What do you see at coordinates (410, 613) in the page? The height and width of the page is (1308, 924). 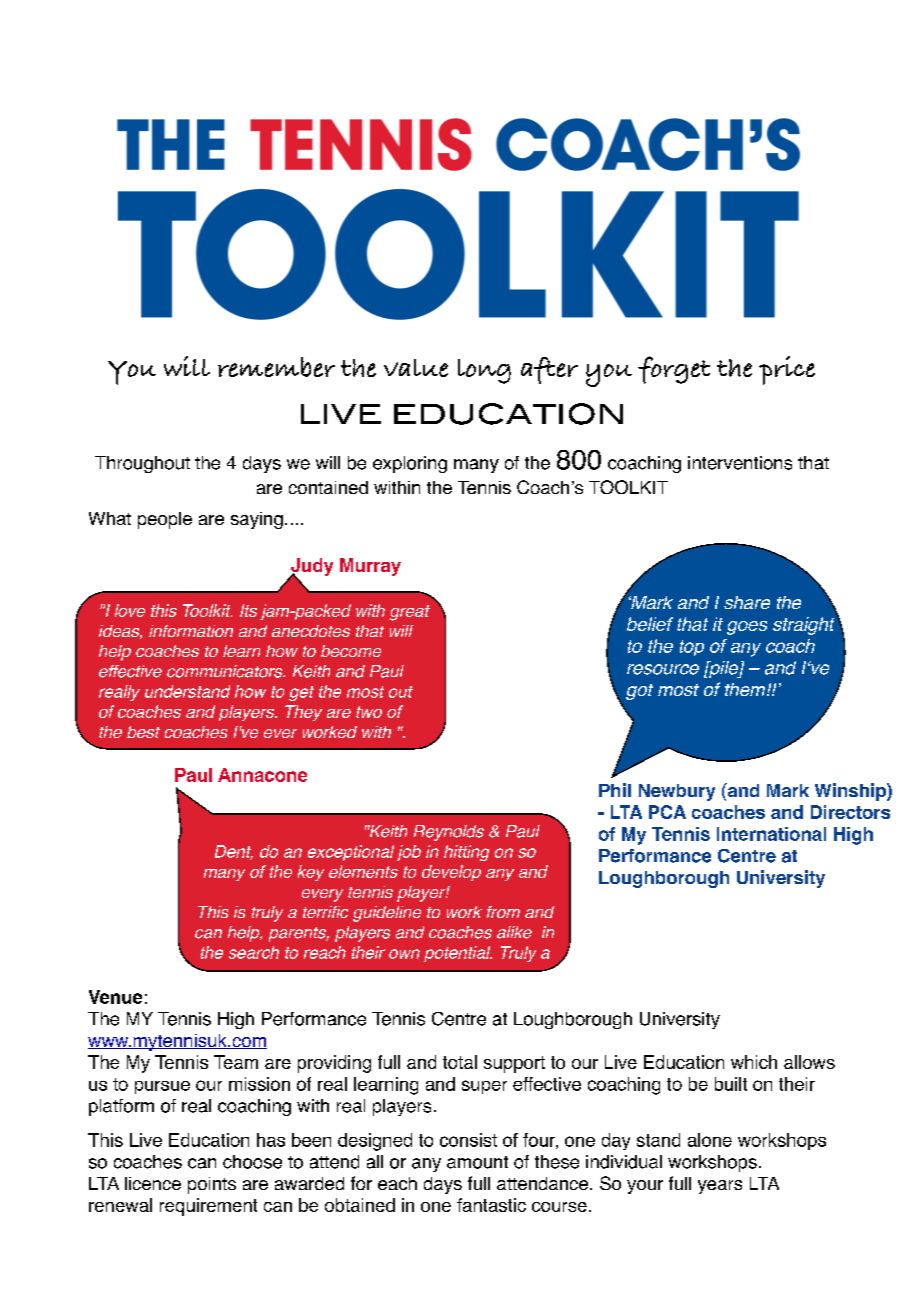 I see `great` at bounding box center [410, 613].
